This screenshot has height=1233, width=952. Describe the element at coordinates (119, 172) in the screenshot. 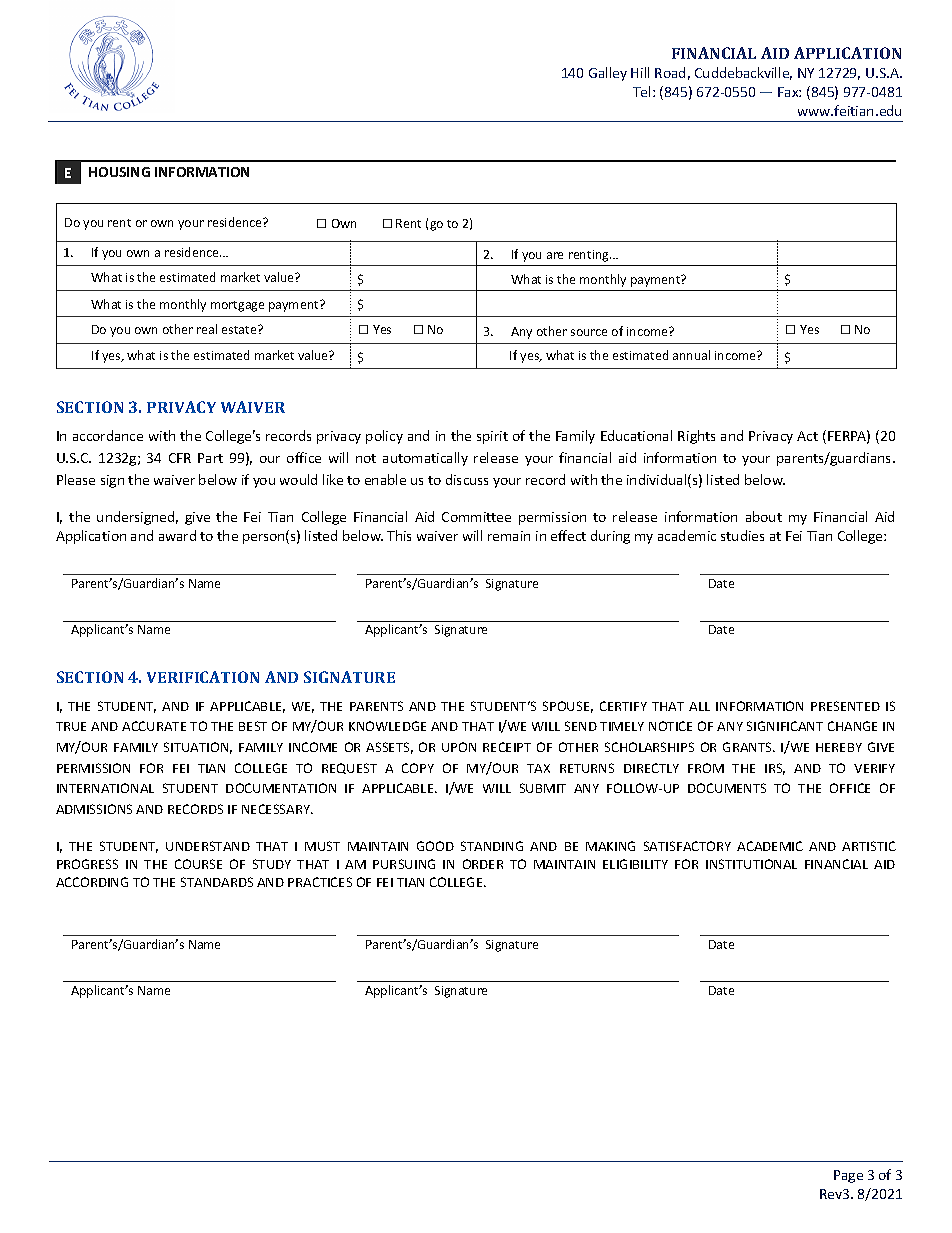

I see `HOUSING` at that location.
